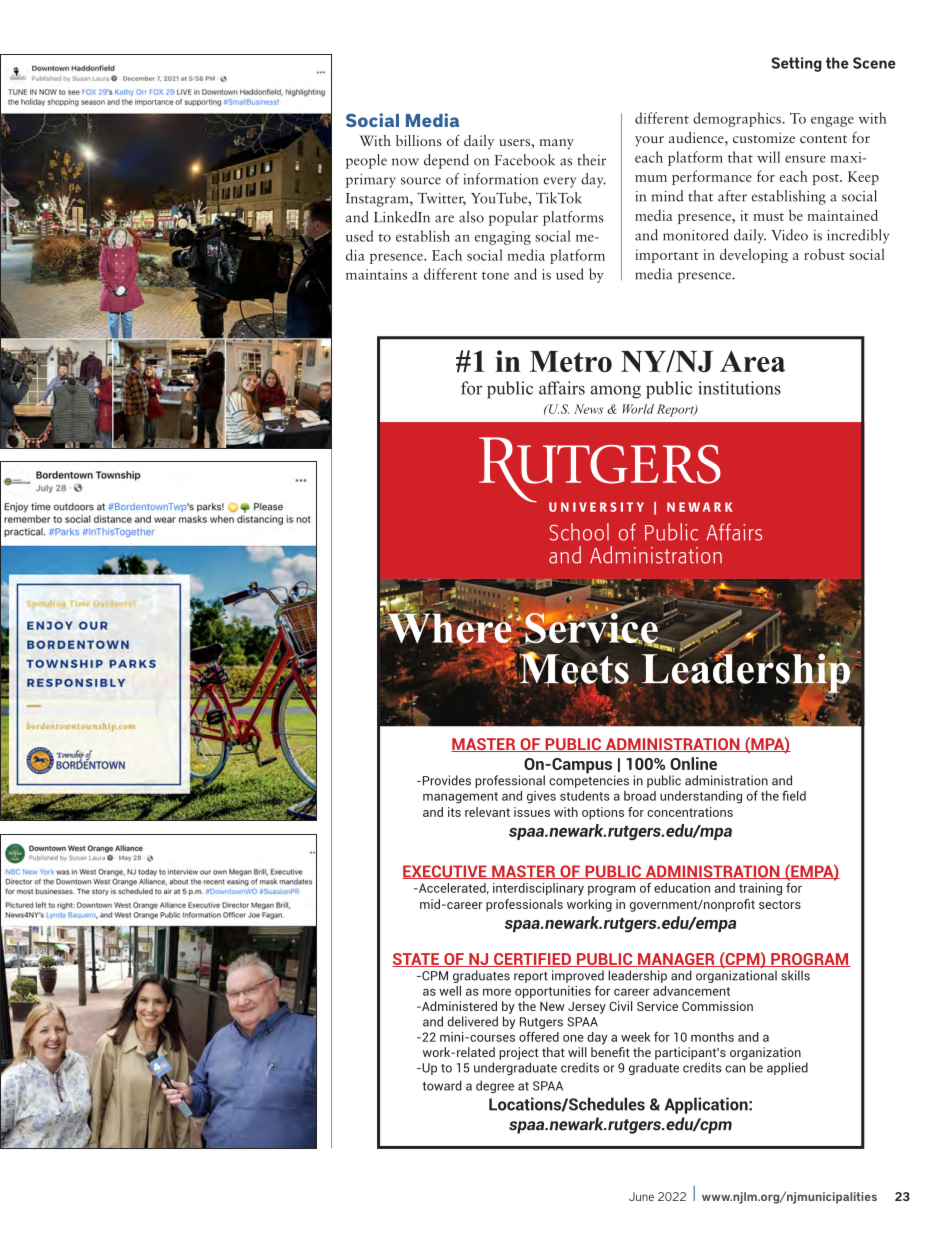  What do you see at coordinates (641, 1196) in the page?
I see `June` at bounding box center [641, 1196].
